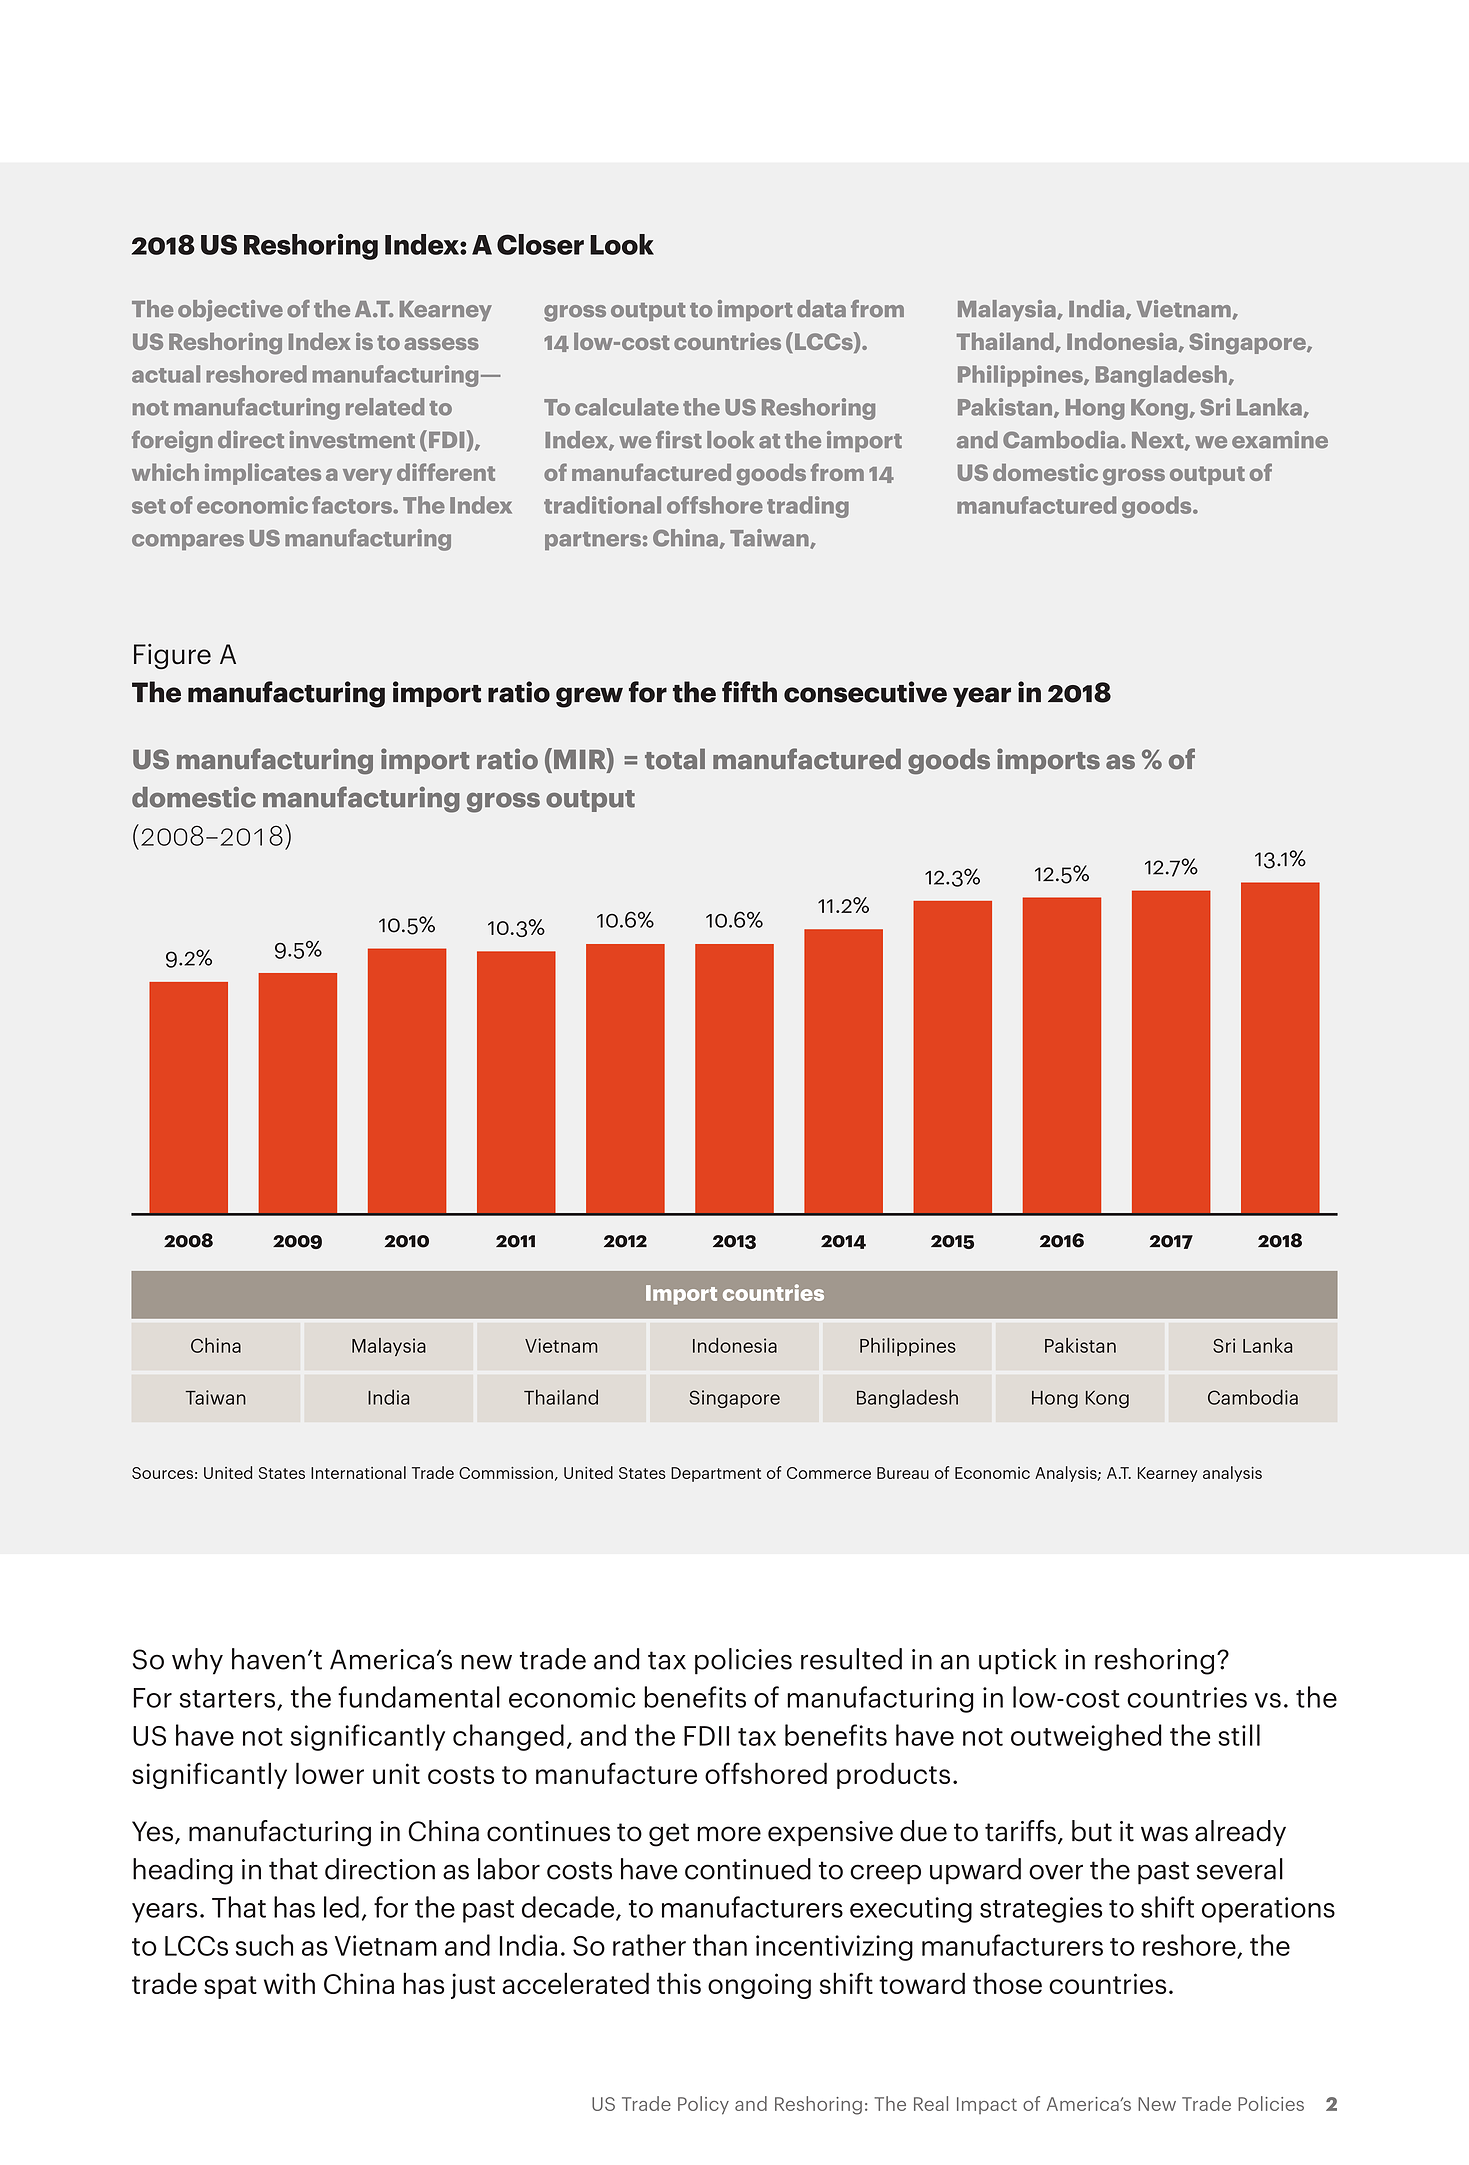  Describe the element at coordinates (172, 656) in the document. I see `Figure` at that location.
